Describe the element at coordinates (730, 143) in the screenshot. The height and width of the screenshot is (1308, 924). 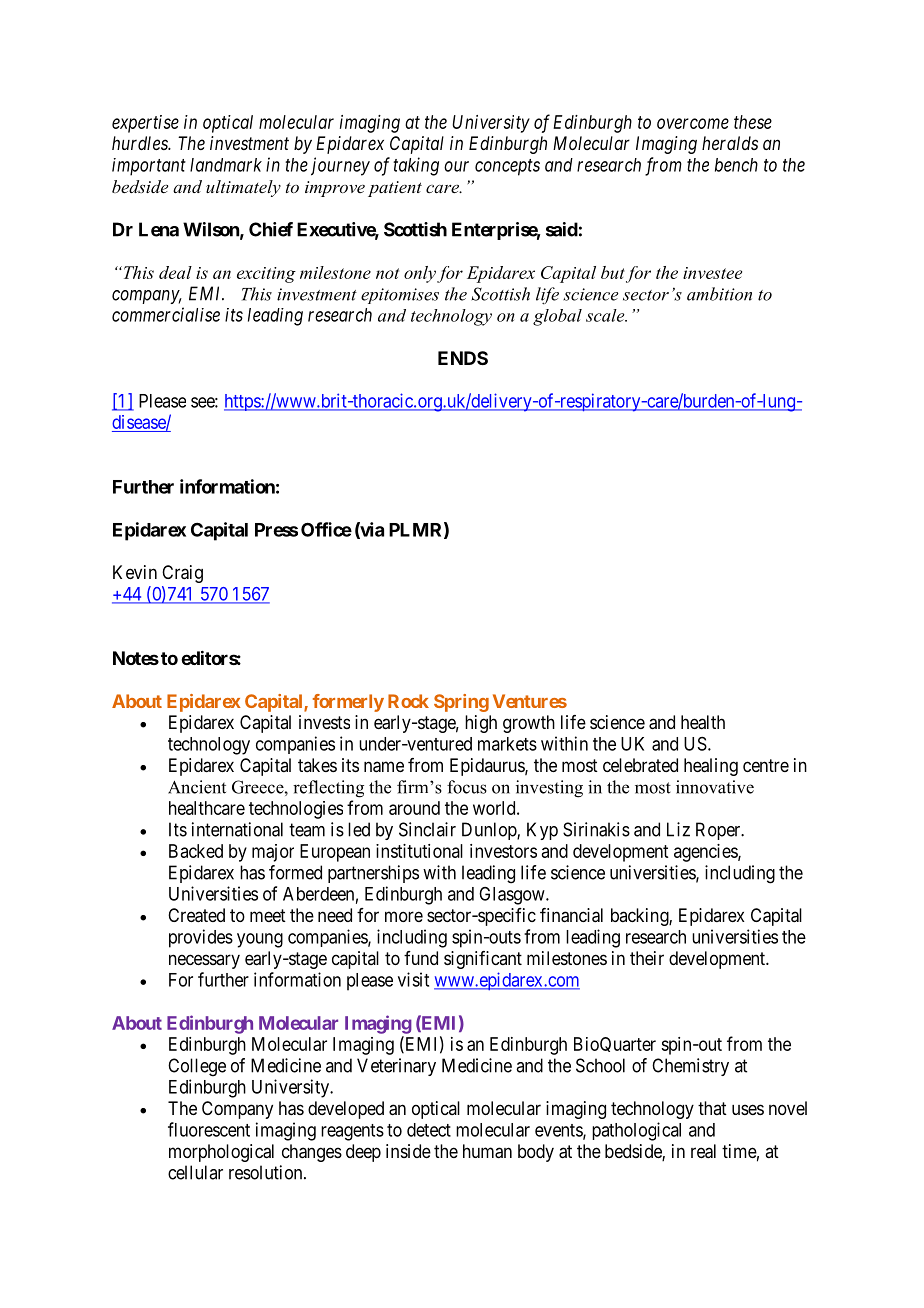
I see `heralds` at that location.
